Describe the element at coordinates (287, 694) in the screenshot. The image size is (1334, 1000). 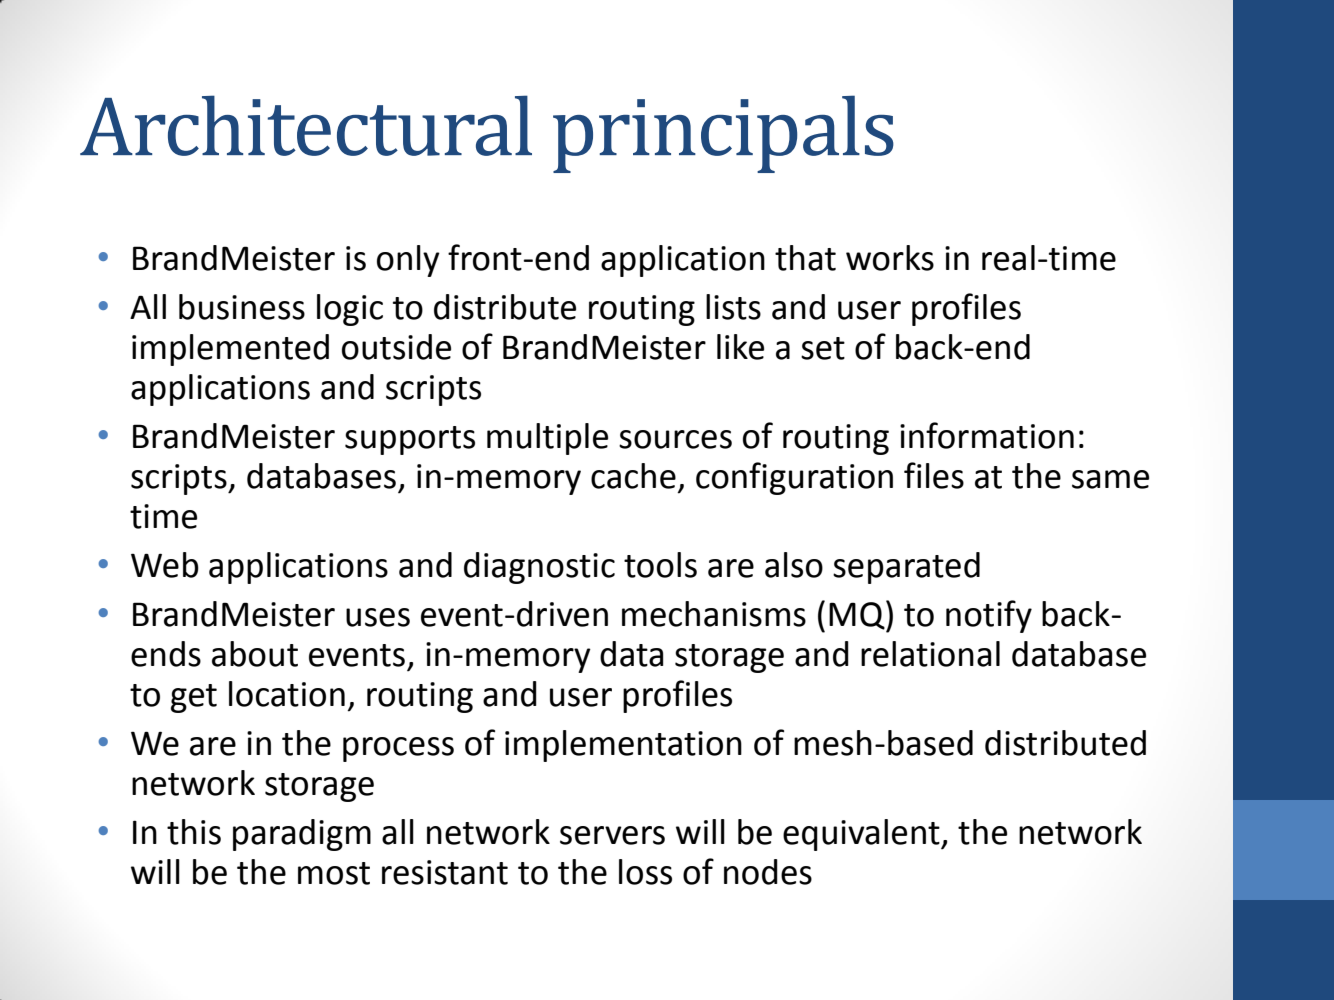
I see `location` at that location.
